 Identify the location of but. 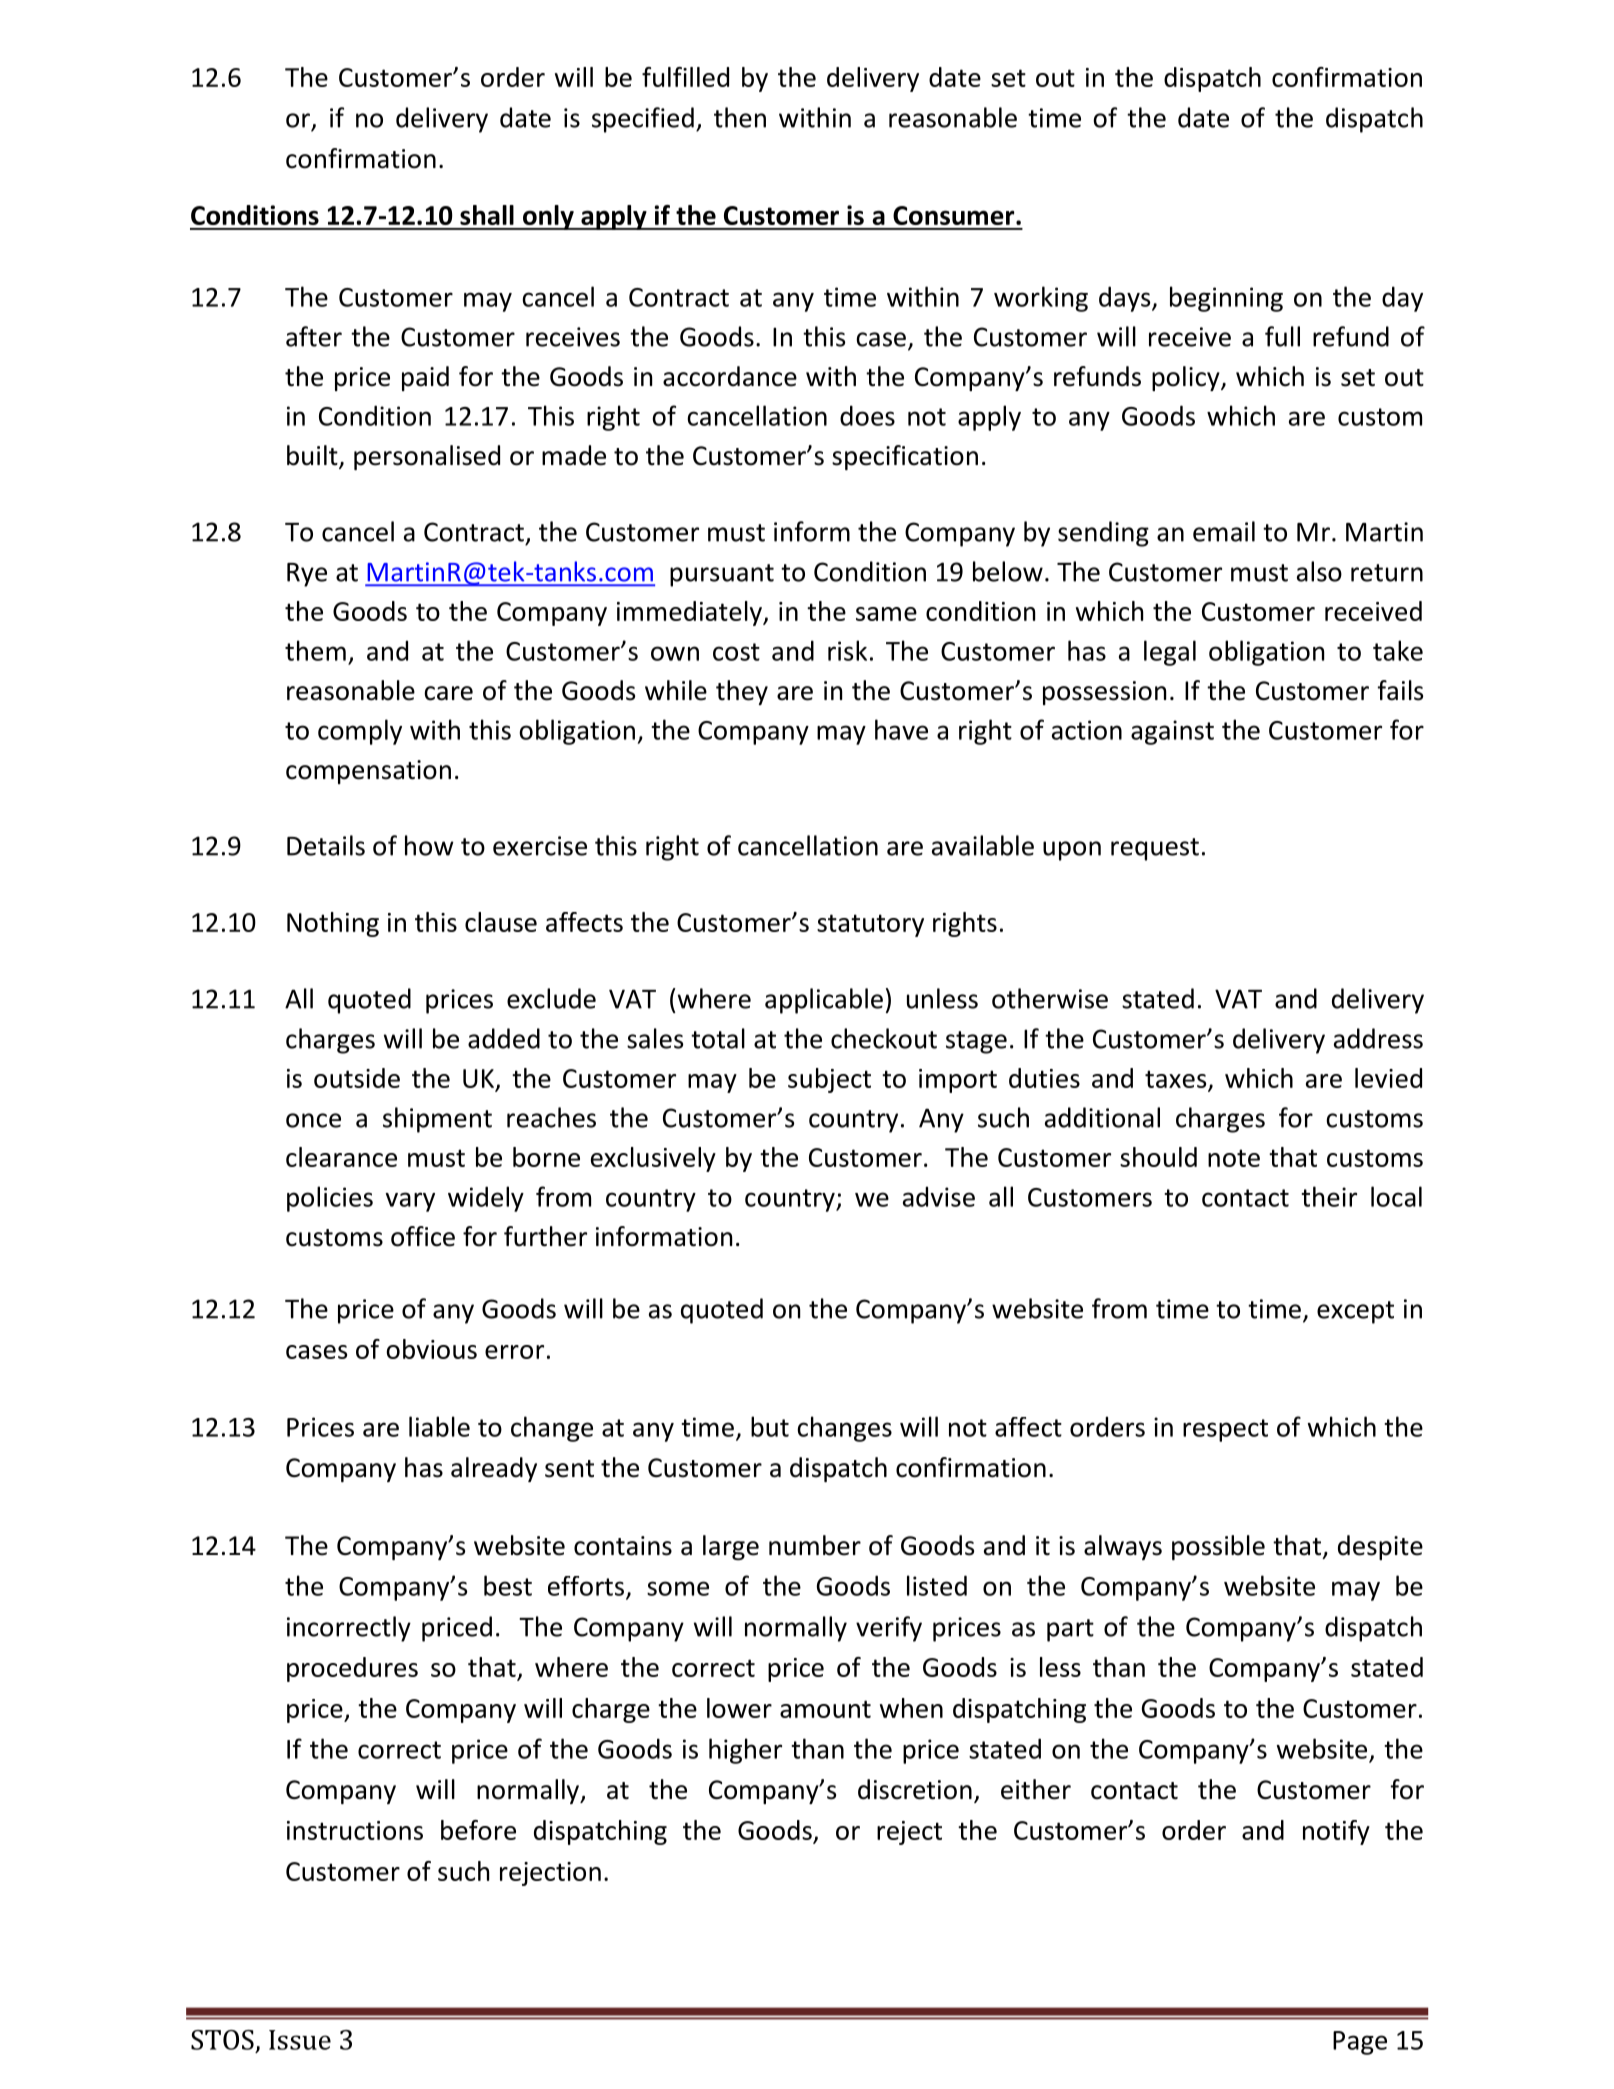
(770, 1426).
